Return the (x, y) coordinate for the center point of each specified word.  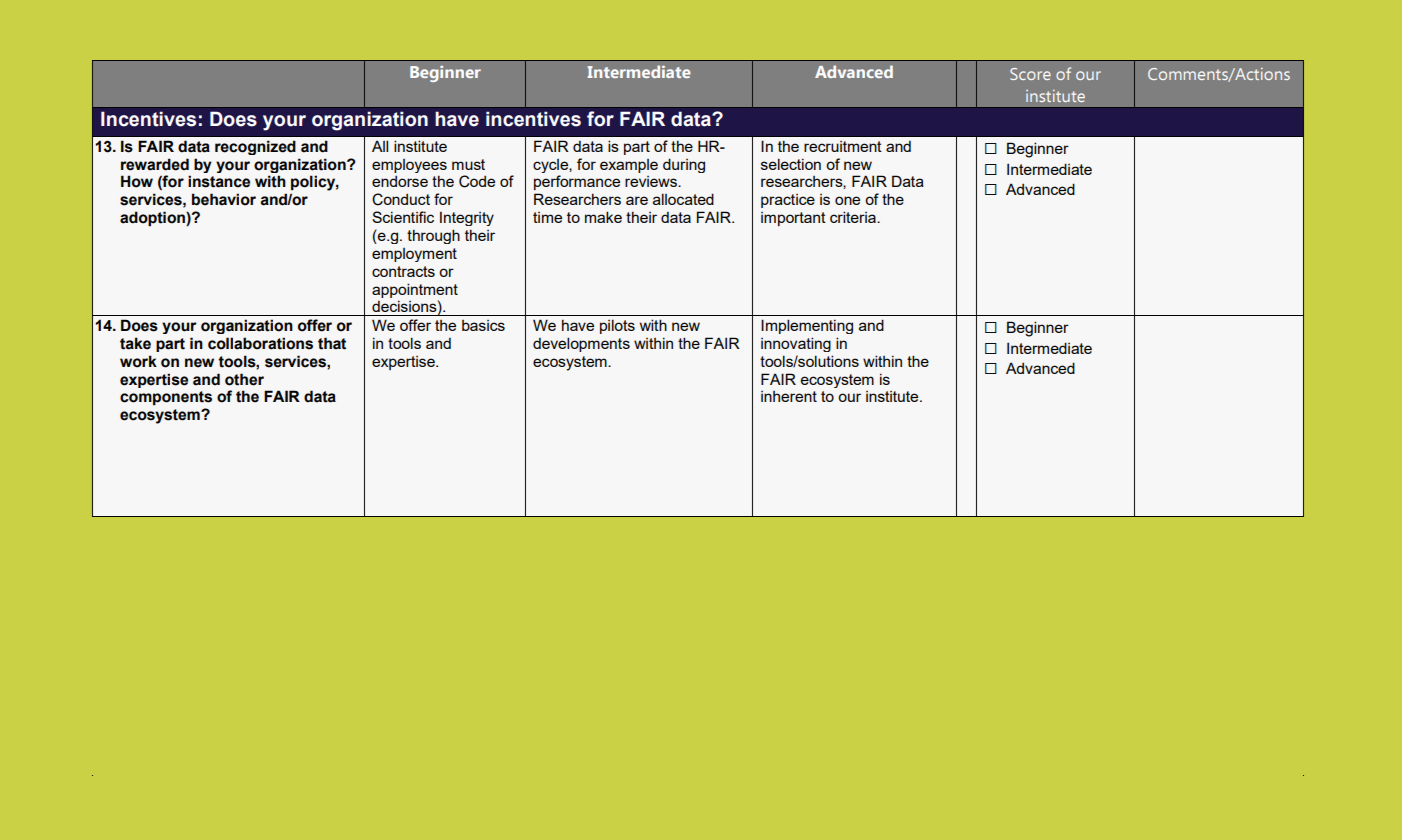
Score (1030, 74)
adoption (153, 219)
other (244, 379)
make (603, 217)
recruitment (843, 146)
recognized (255, 147)
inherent (789, 396)
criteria (854, 217)
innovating (796, 344)
